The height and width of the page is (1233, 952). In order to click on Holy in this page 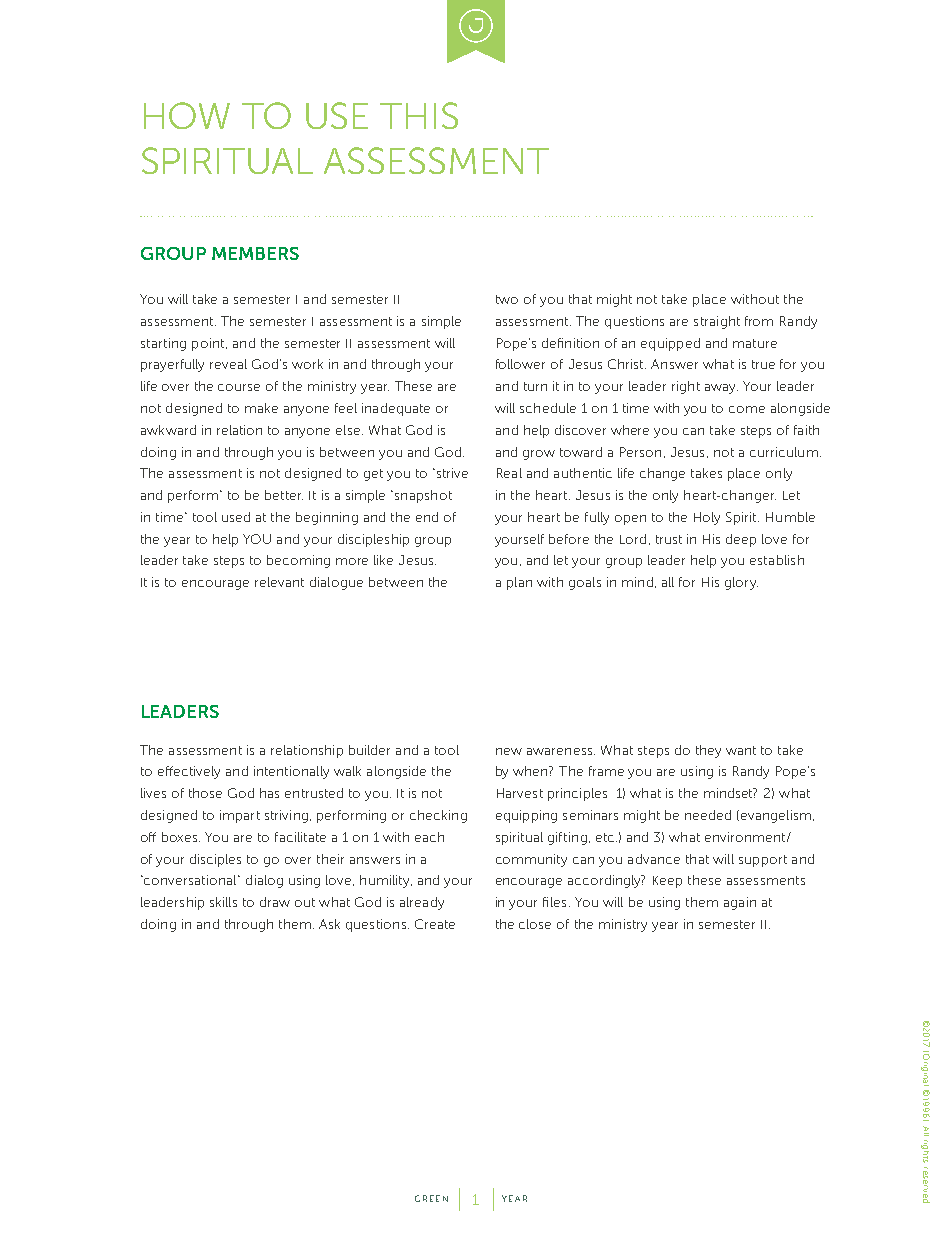, I will do `click(707, 518)`.
